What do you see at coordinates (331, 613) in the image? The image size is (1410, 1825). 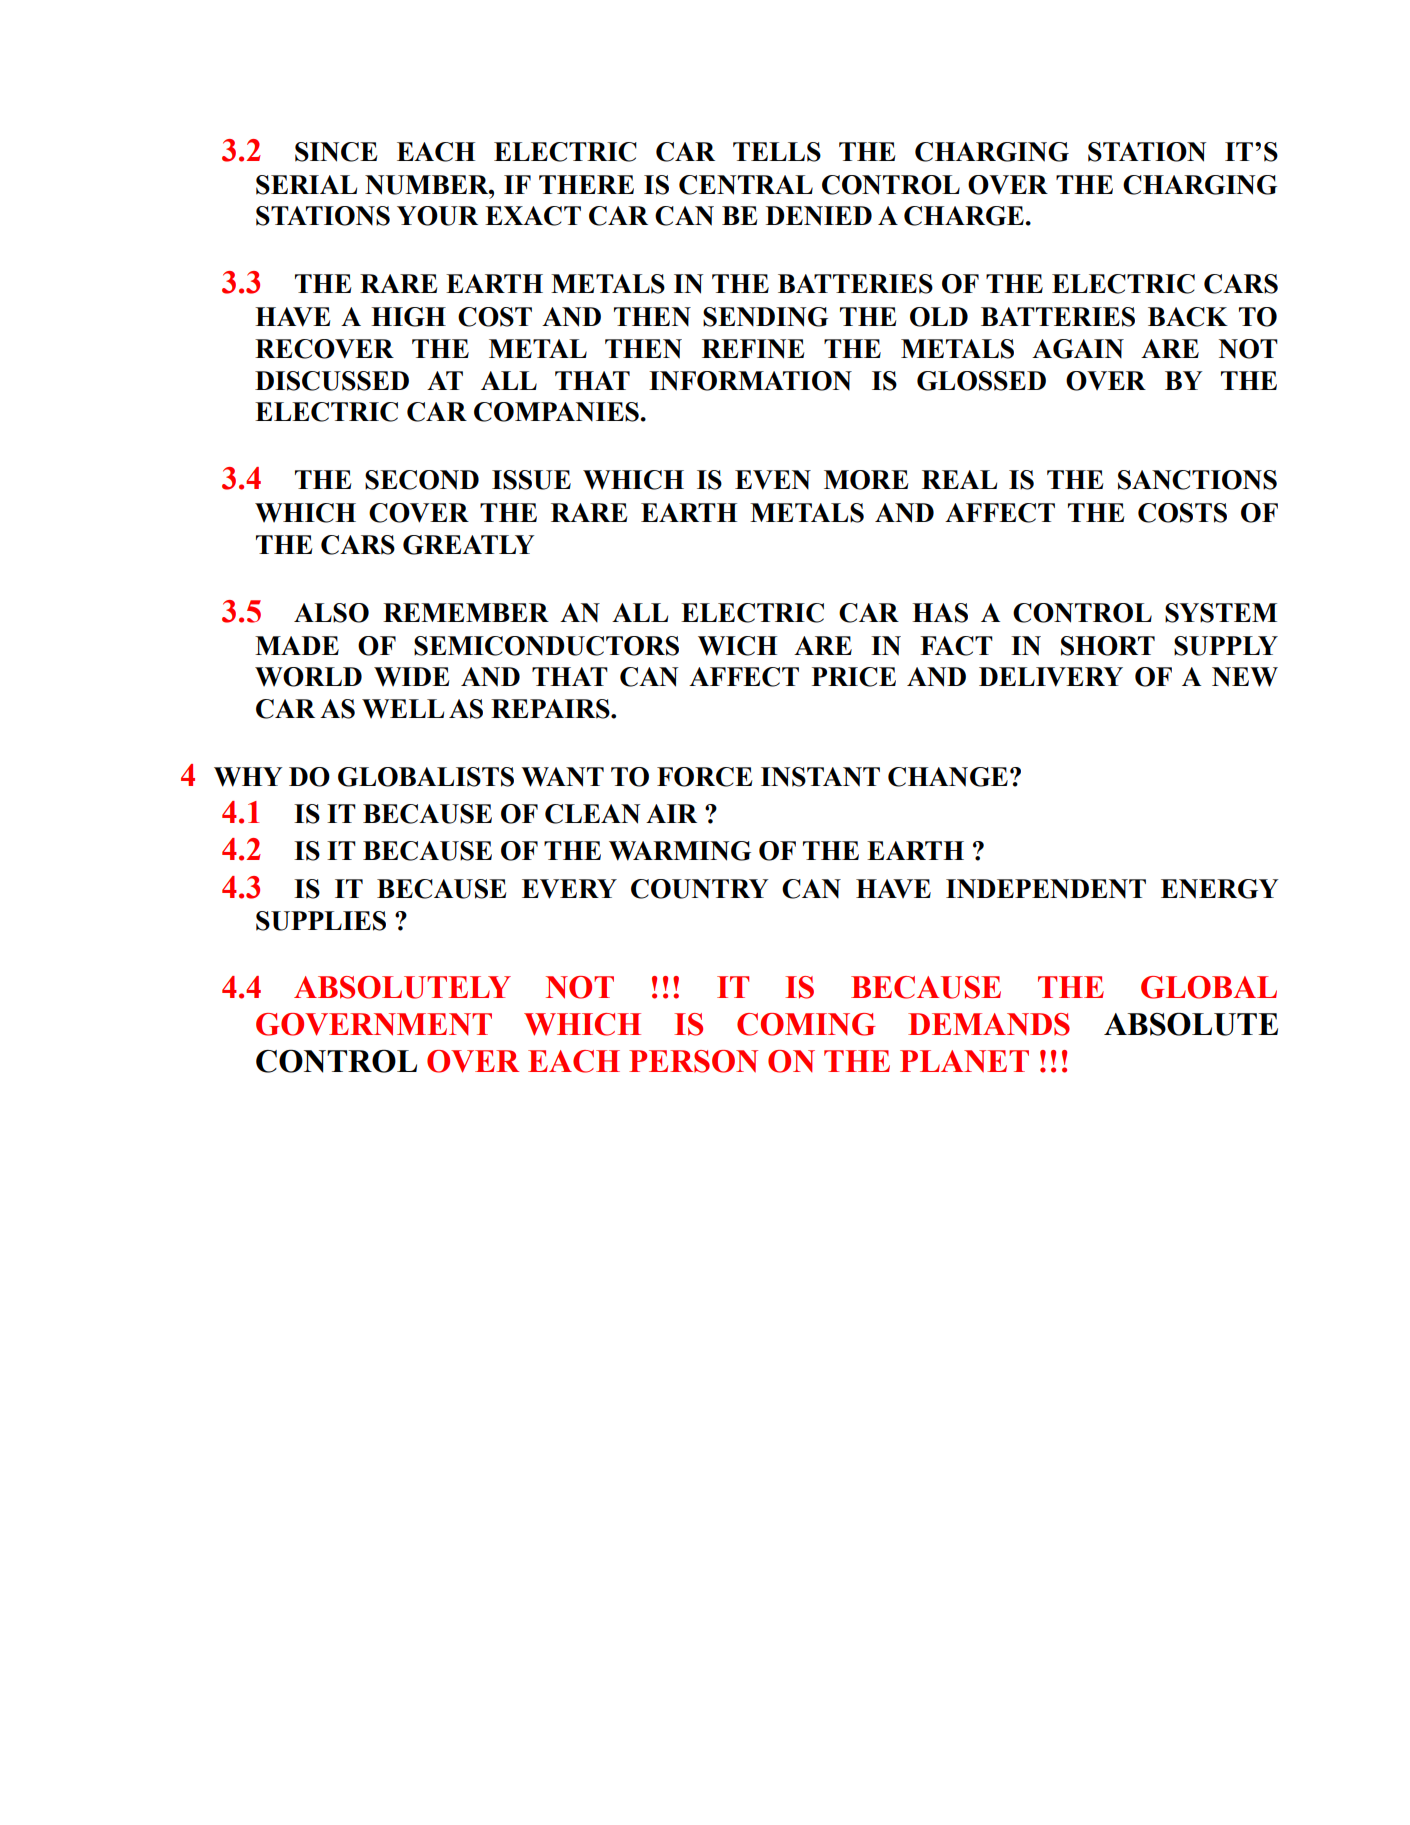 I see `ALSO` at bounding box center [331, 613].
